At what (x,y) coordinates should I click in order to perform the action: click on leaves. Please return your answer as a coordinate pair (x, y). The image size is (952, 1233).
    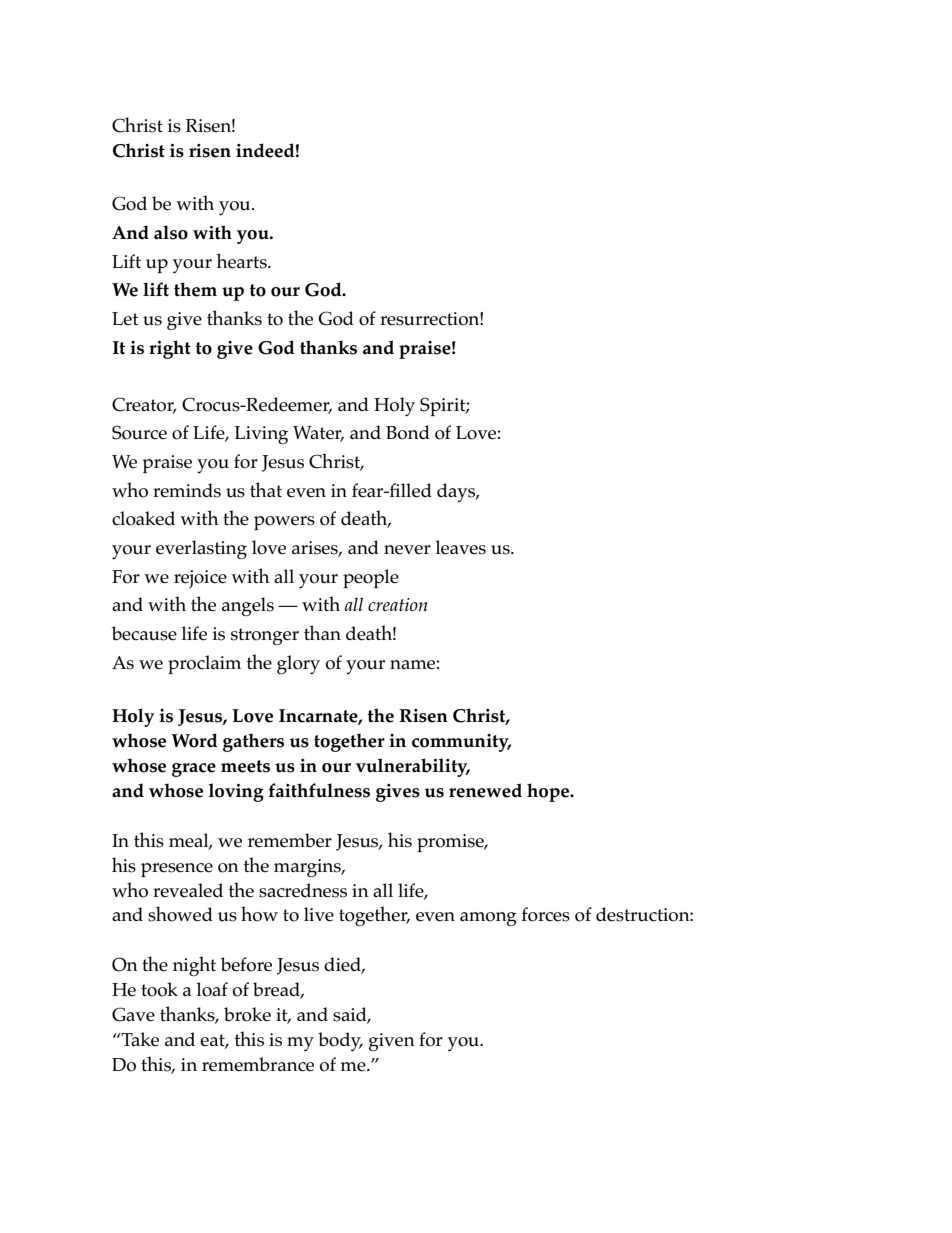
    Looking at the image, I should click on (460, 547).
